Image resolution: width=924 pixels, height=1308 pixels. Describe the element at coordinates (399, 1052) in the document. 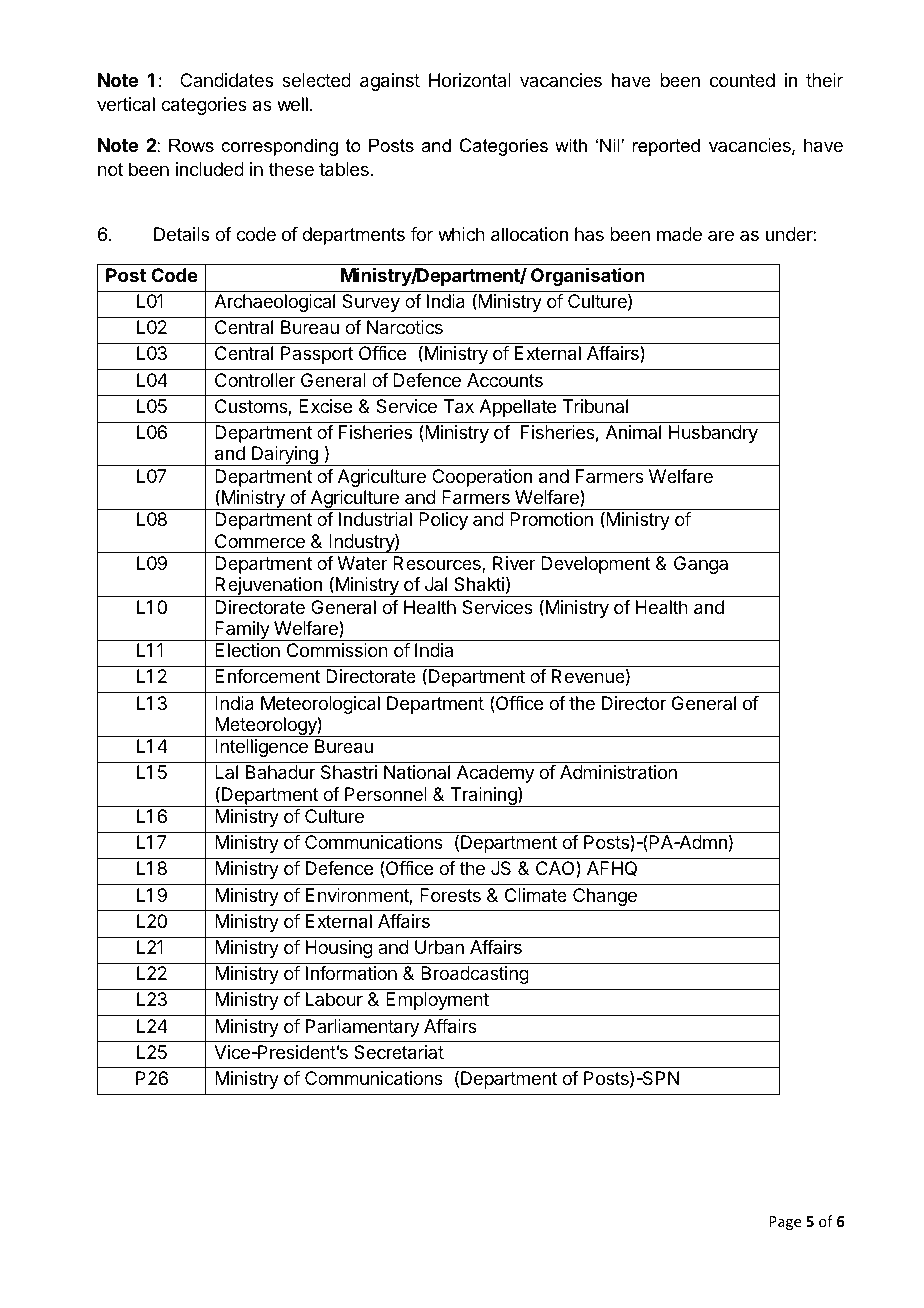

I see `Secretariat` at that location.
